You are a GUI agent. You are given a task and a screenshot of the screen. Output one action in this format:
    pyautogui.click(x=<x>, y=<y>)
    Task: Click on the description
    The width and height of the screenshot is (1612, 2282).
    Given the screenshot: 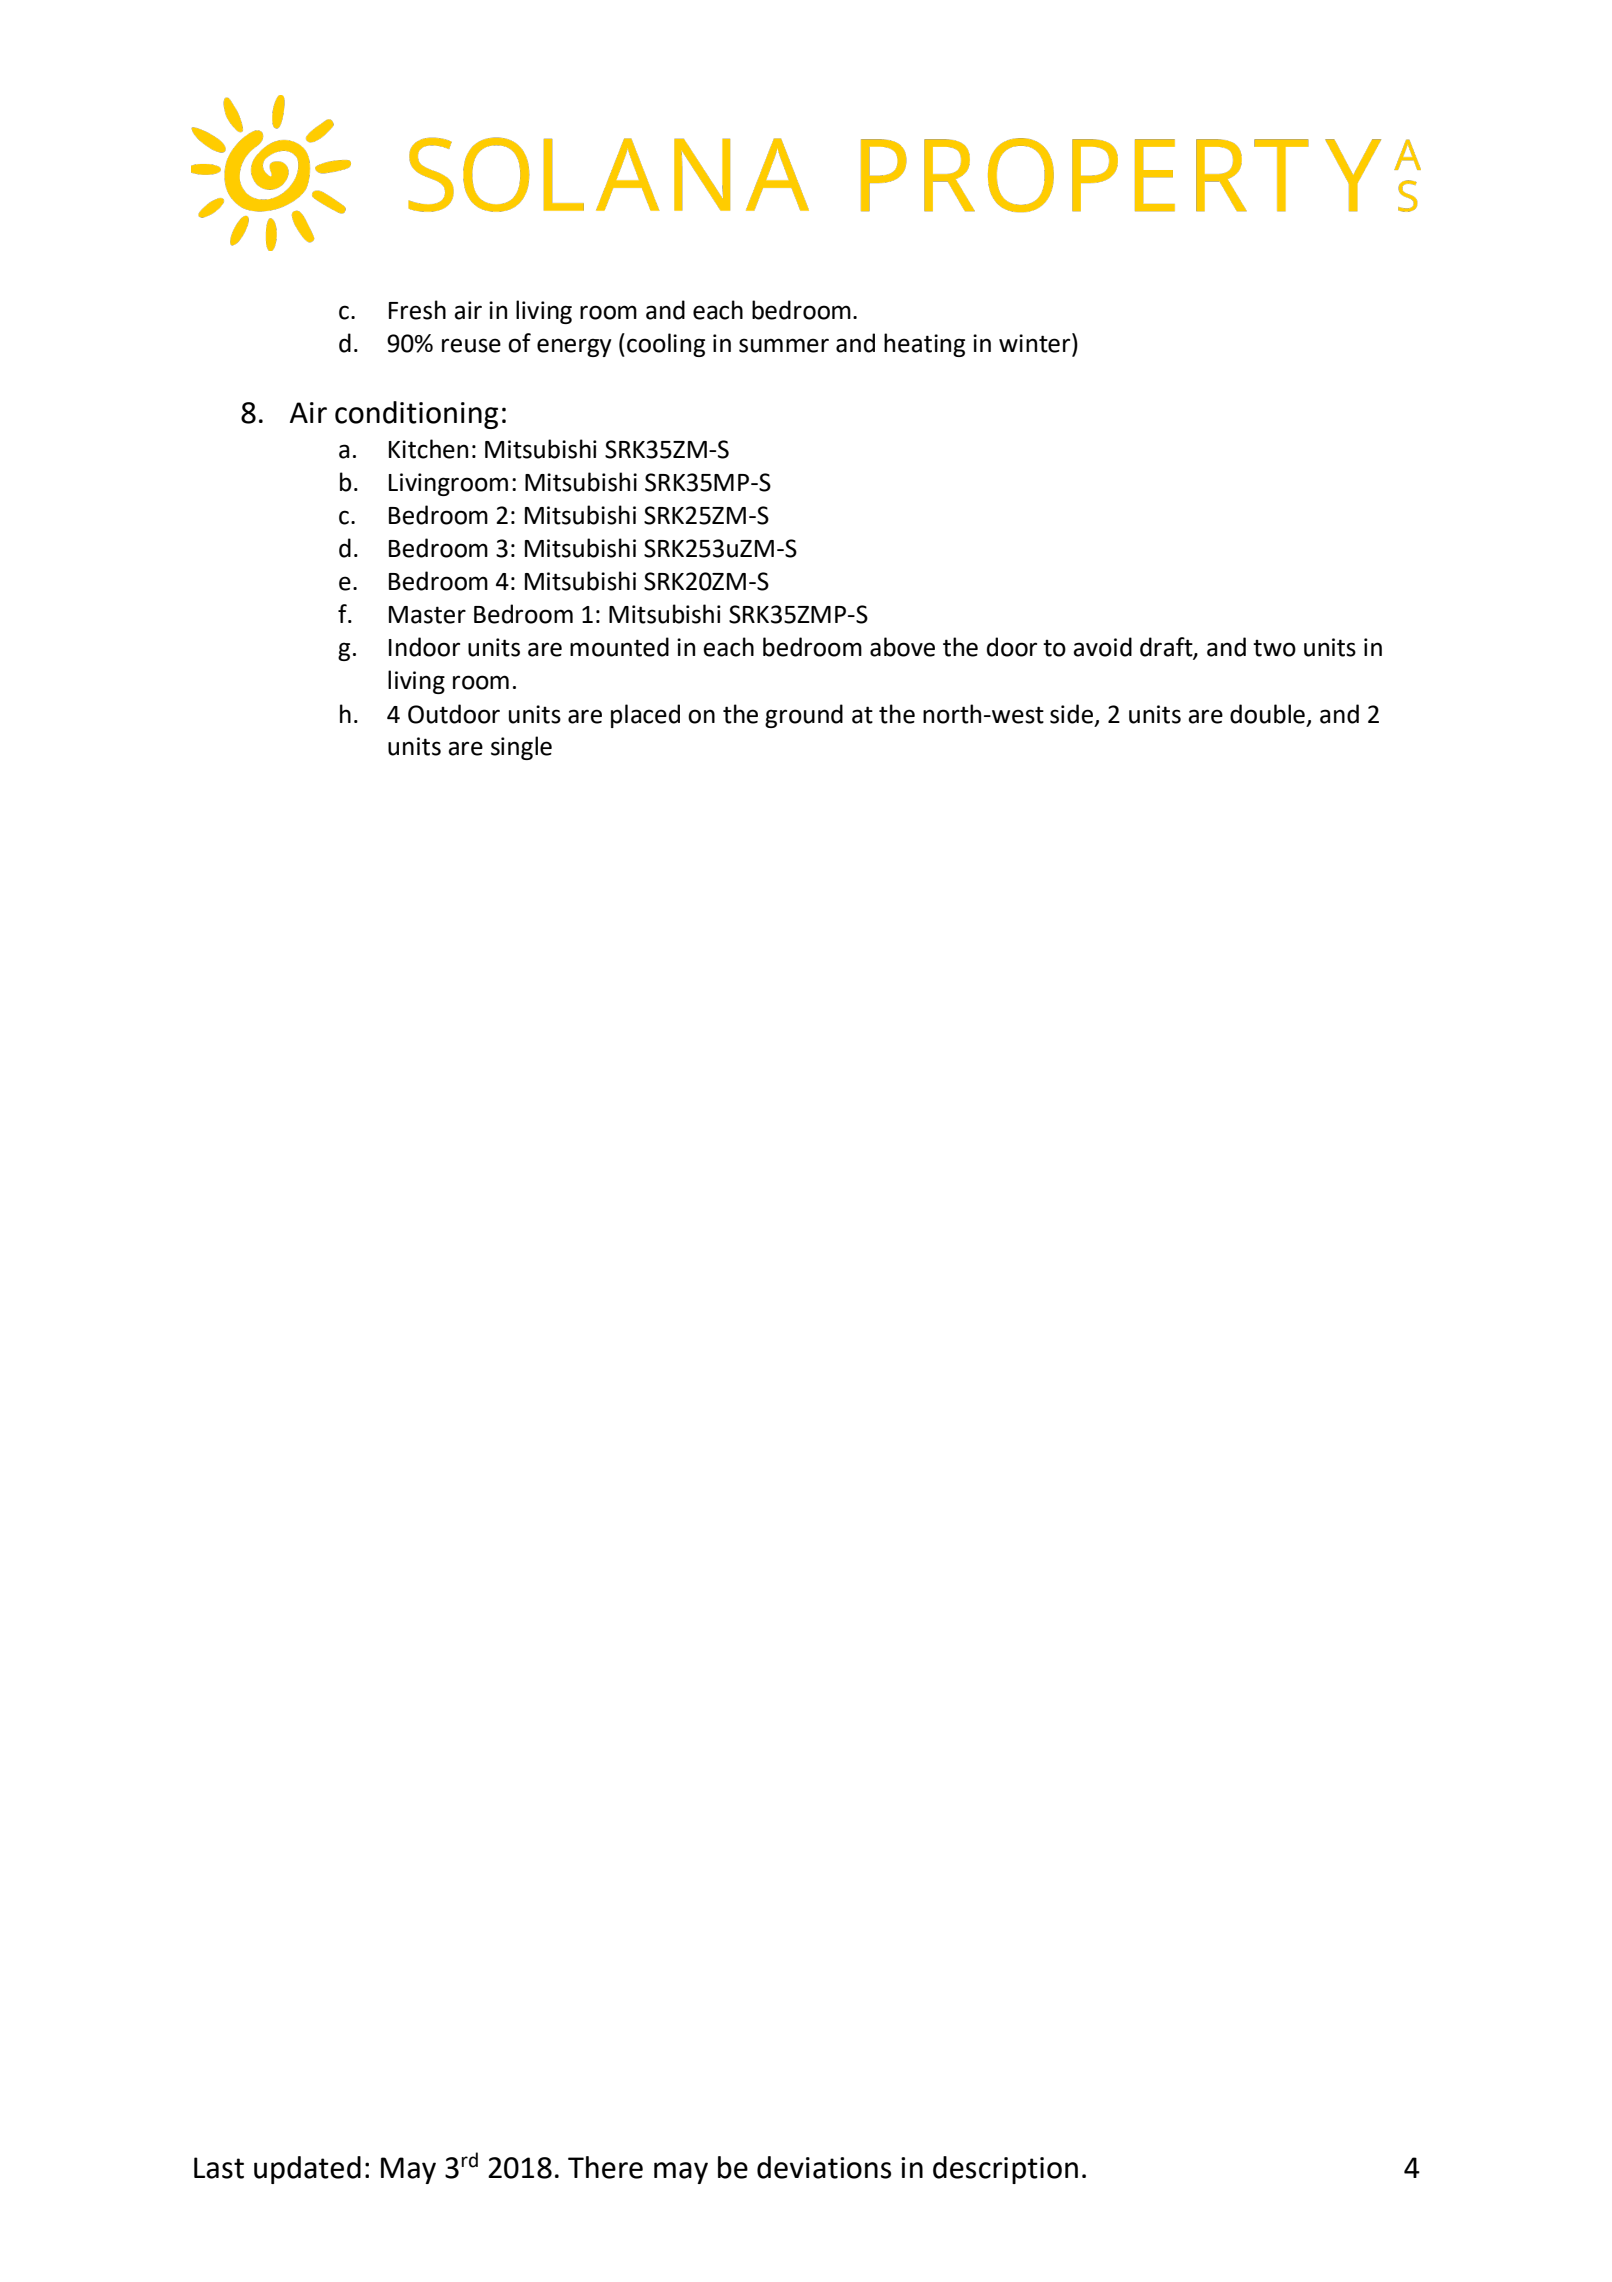 What is the action you would take?
    pyautogui.click(x=1005, y=2170)
